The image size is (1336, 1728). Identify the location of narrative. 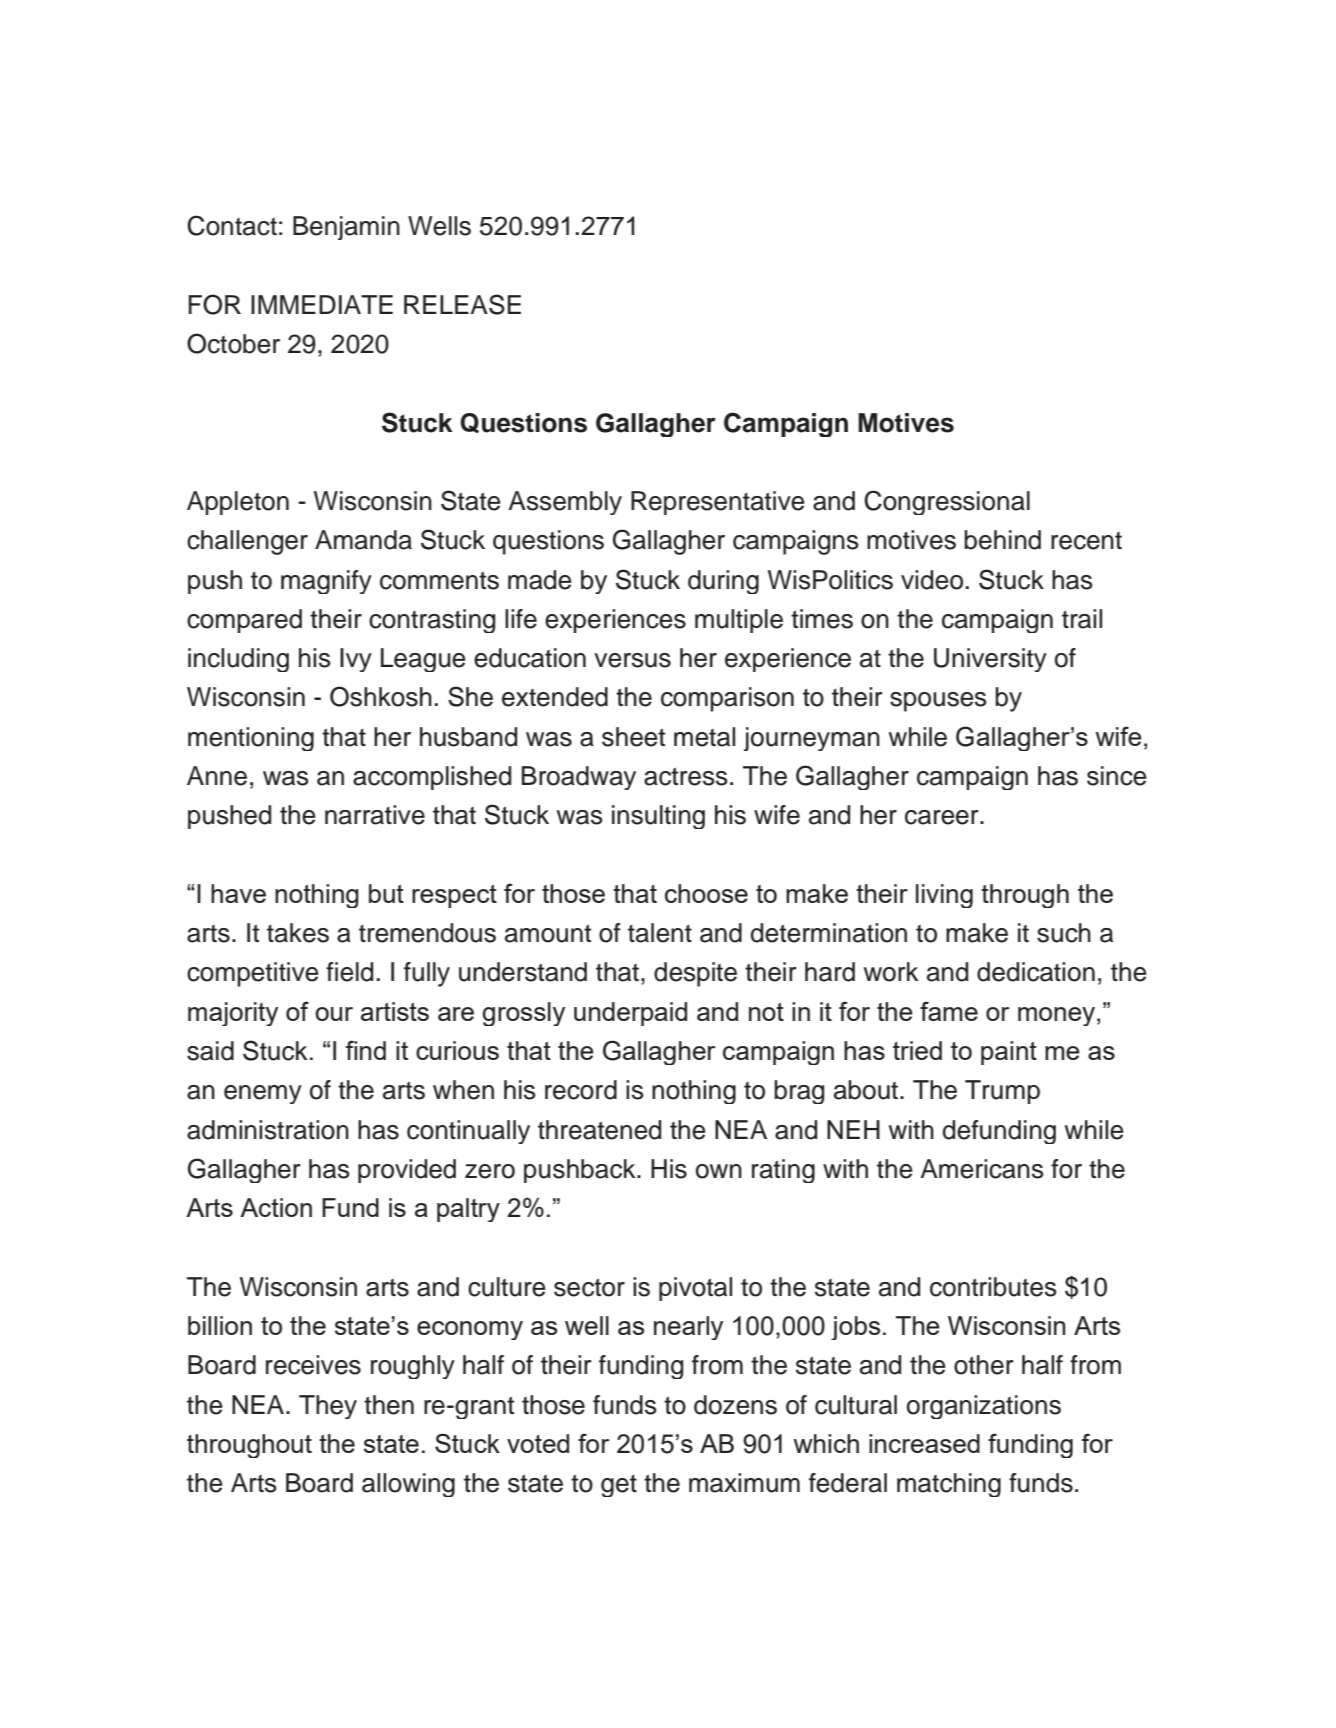
(375, 815).
